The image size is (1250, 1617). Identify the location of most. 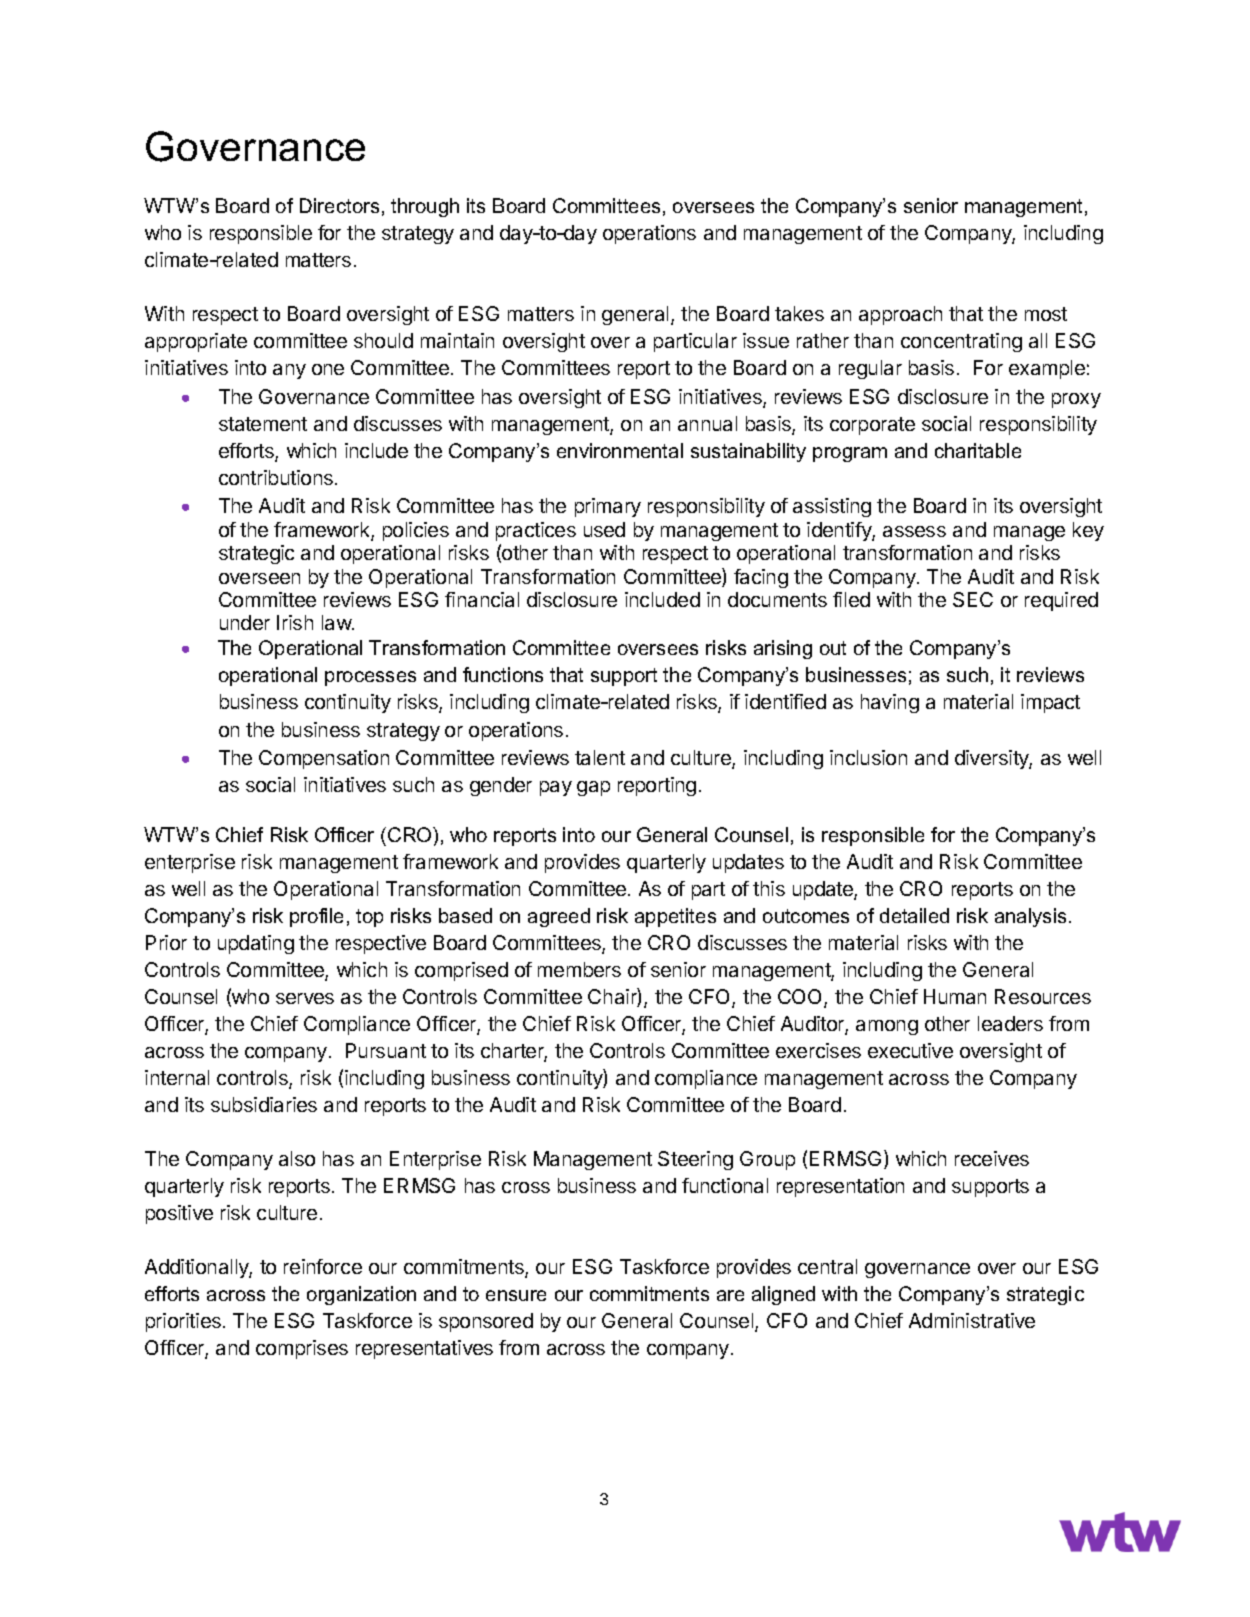
(1046, 314).
